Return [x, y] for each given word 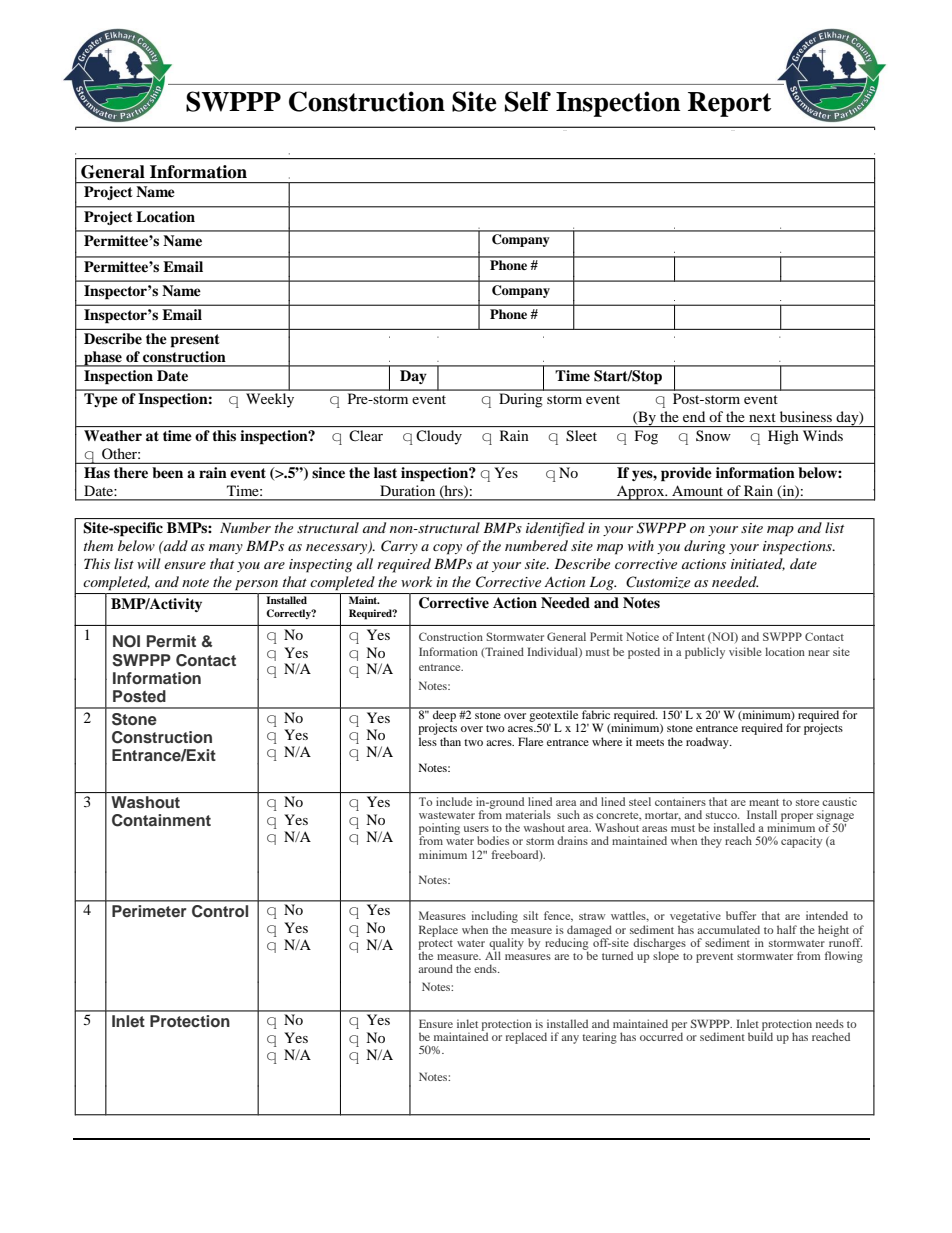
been [167, 472]
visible [745, 651]
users [476, 829]
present [195, 341]
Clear [366, 435]
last [385, 472]
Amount [697, 490]
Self [528, 101]
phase [103, 359]
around [435, 968]
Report [730, 104]
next [762, 417]
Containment [161, 820]
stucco [722, 815]
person [256, 585]
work [416, 581]
